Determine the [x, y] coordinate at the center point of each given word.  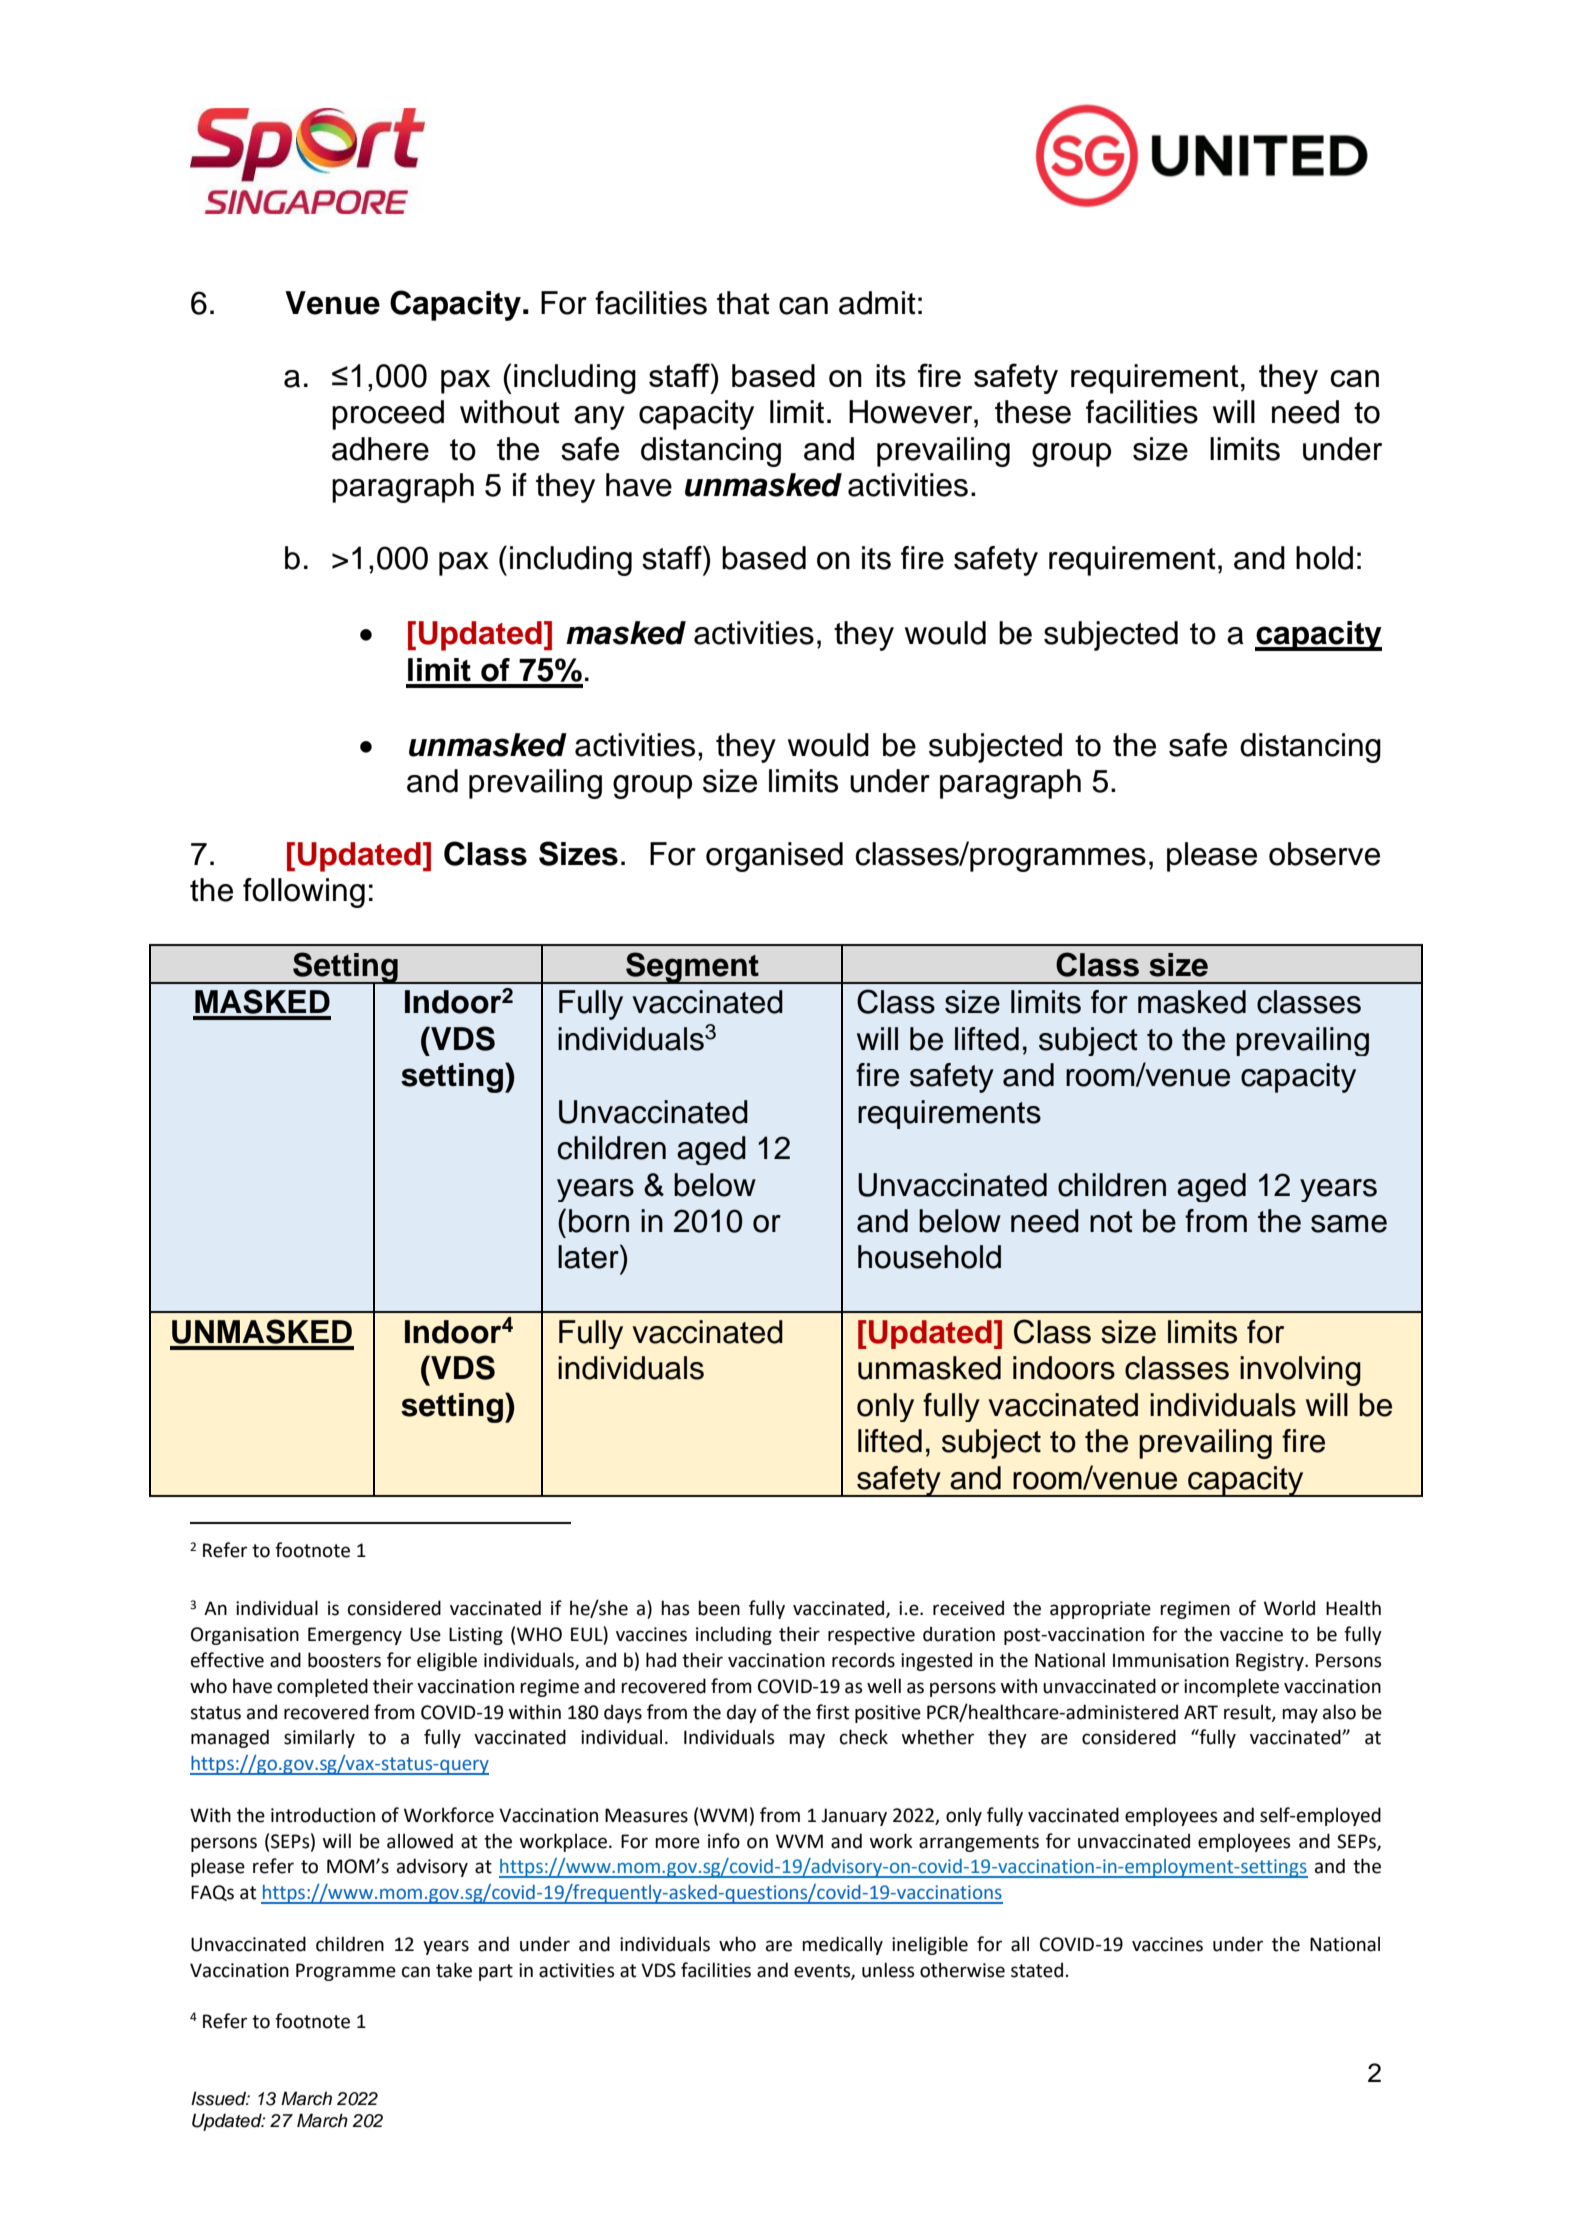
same [1349, 1224]
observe [1324, 854]
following [304, 893]
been [719, 1608]
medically [842, 1945]
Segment [692, 968]
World [1289, 1608]
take [454, 1970]
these [1033, 412]
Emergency [355, 1636]
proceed [388, 415]
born [599, 1221]
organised [774, 857]
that [743, 303]
